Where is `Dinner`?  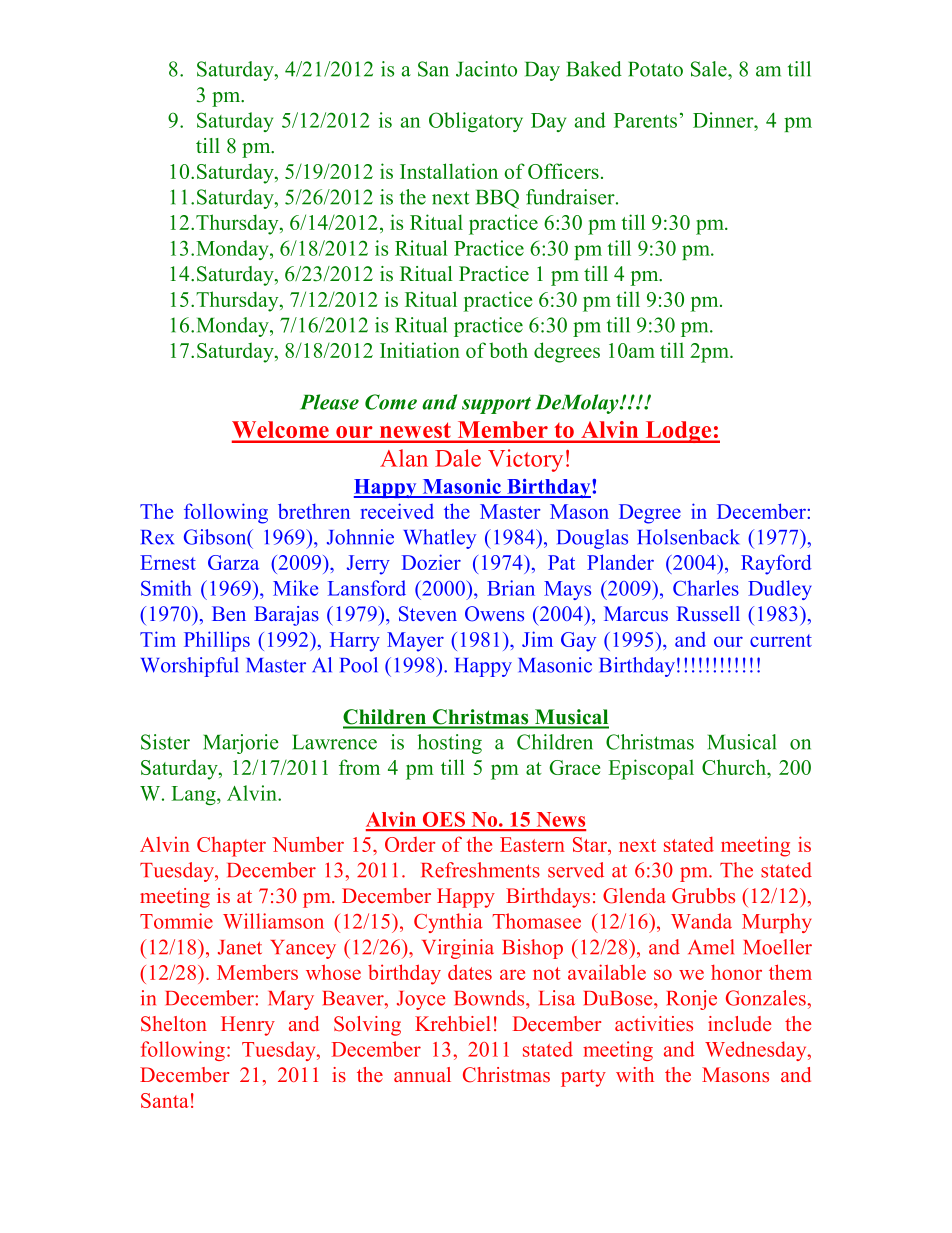 Dinner is located at coordinates (724, 120).
